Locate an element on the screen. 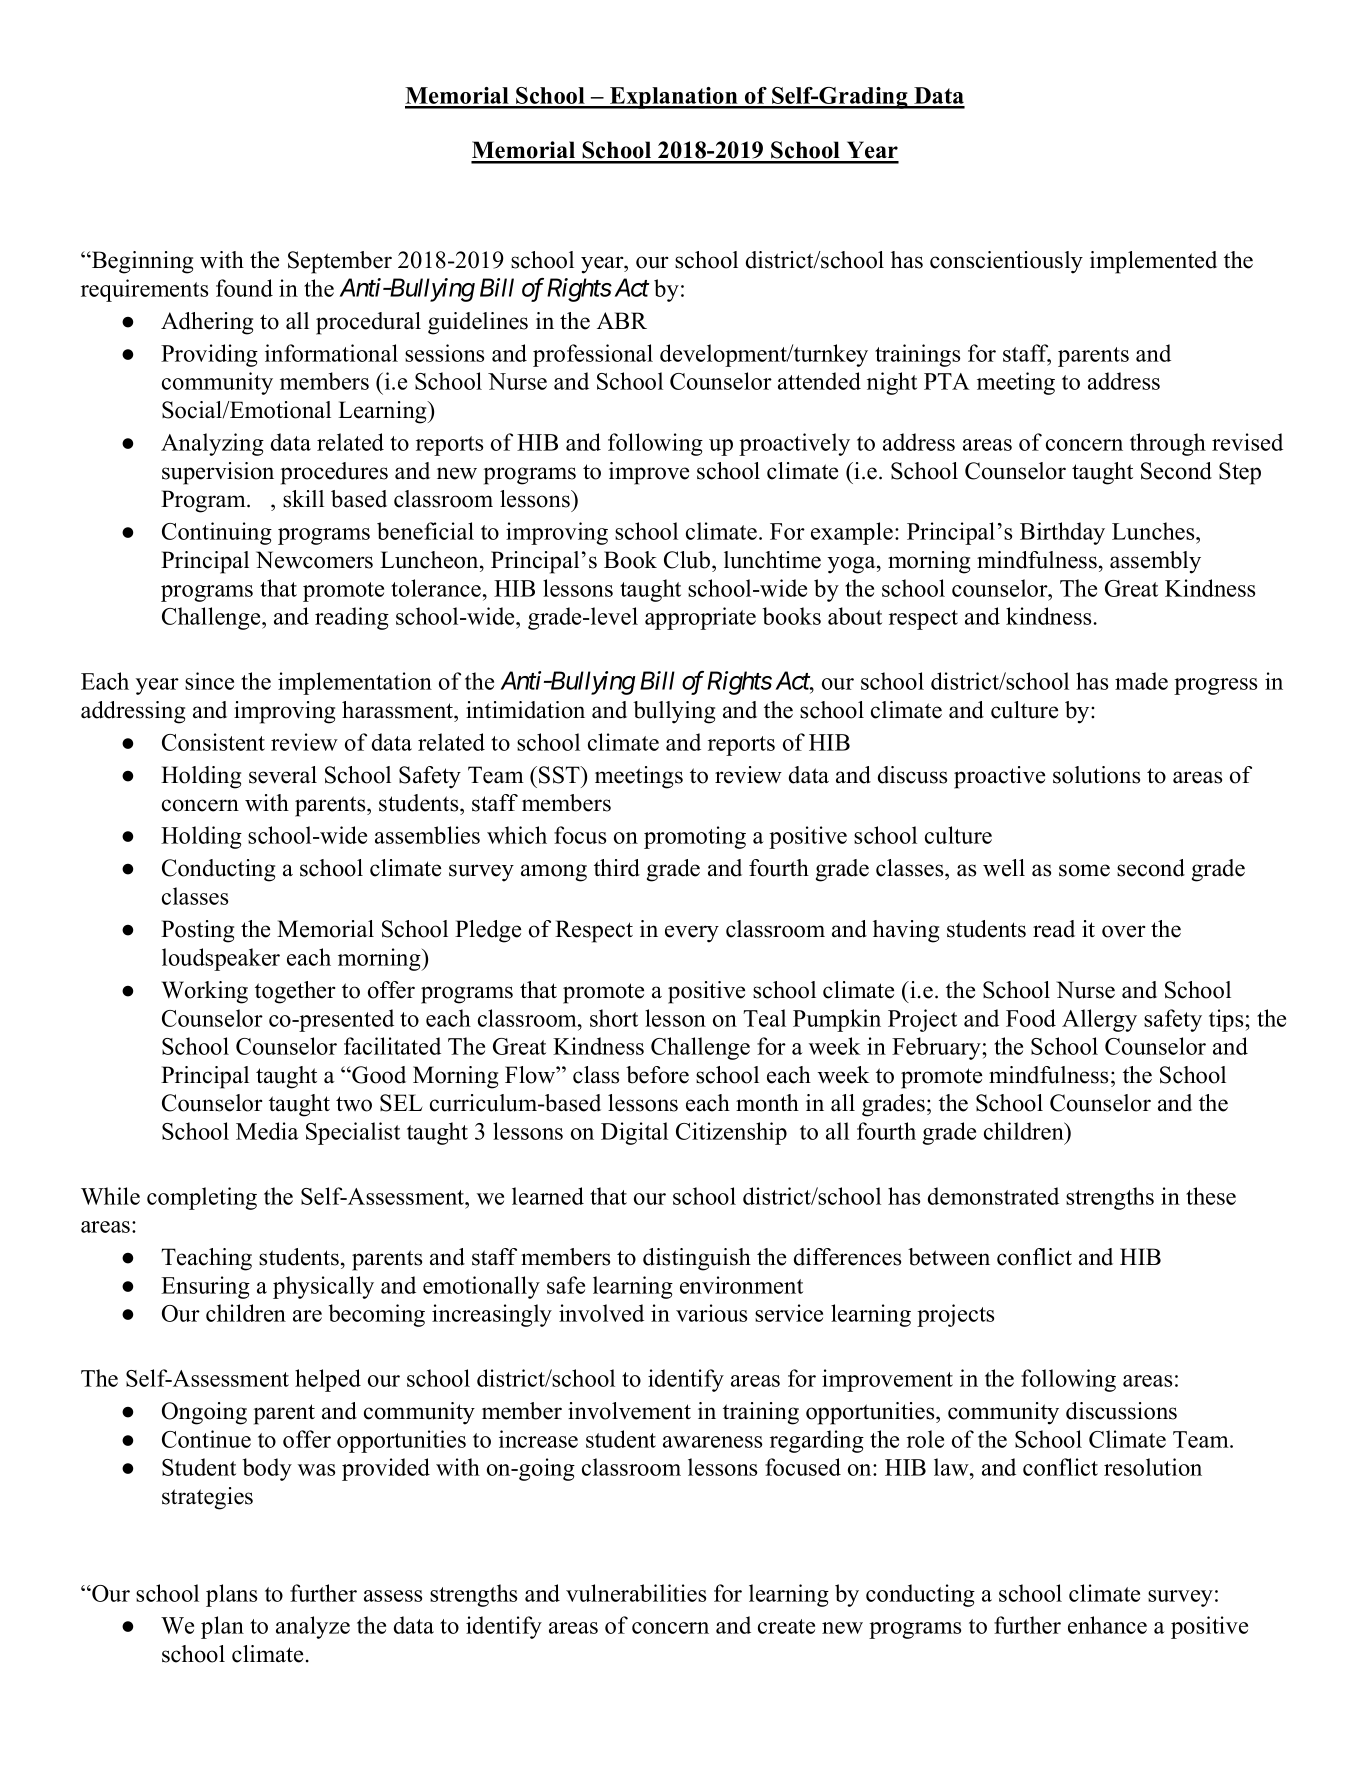 This screenshot has width=1370, height=1772. enhance is located at coordinates (1107, 1625).
